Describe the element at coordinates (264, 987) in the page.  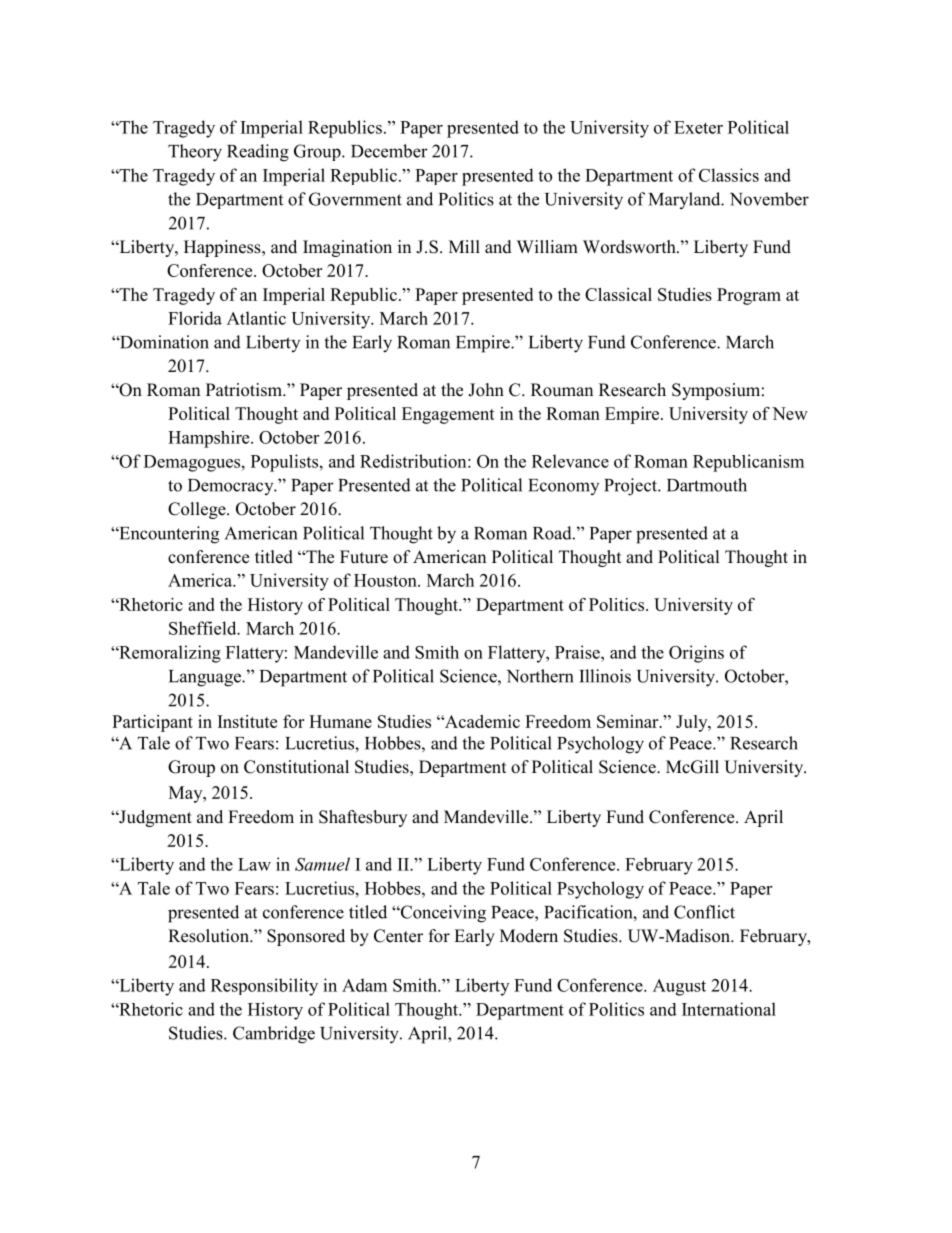
I see `Responsibility` at that location.
